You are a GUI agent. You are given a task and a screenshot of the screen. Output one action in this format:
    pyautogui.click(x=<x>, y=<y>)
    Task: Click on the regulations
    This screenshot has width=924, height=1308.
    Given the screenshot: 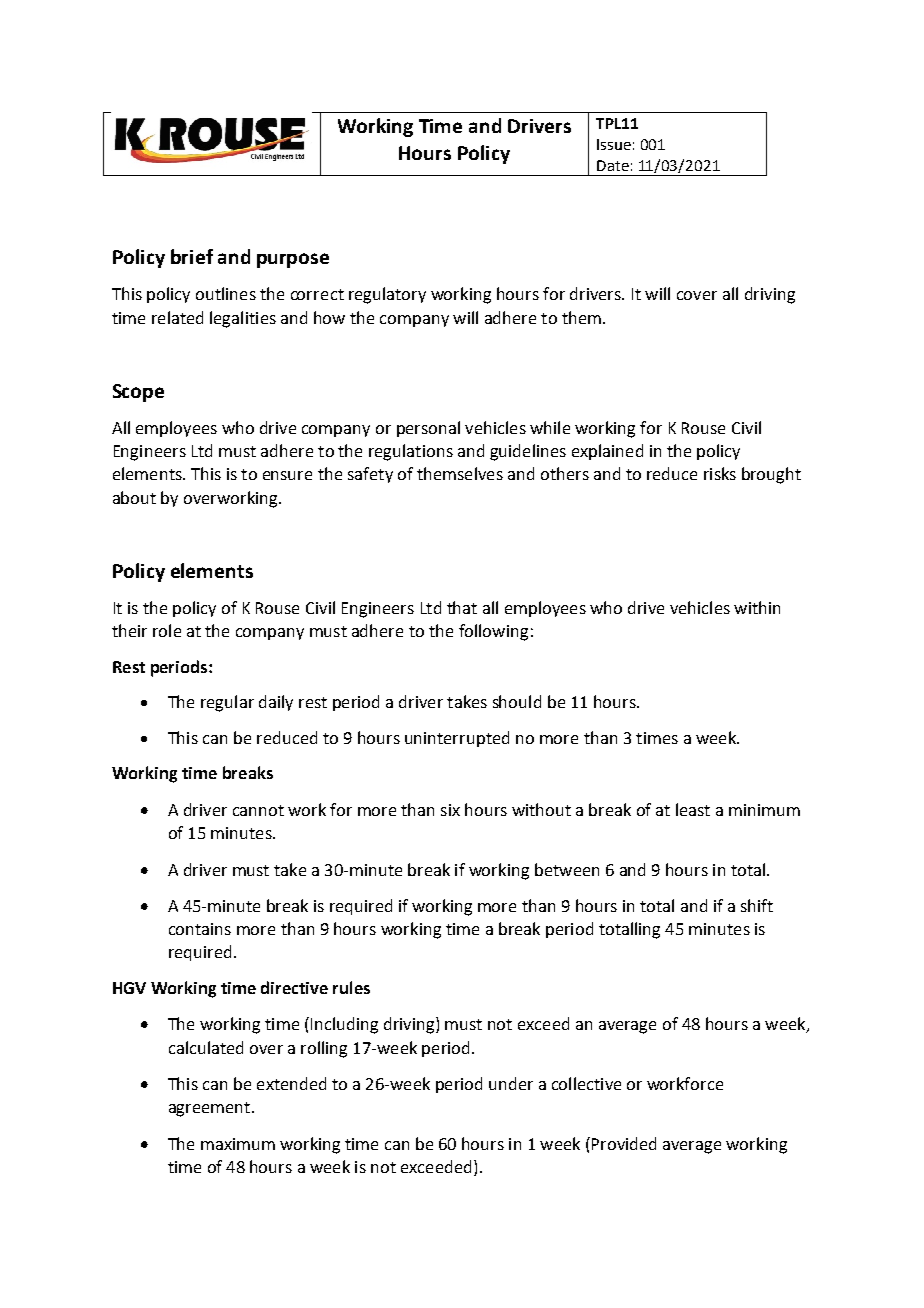 What is the action you would take?
    pyautogui.click(x=411, y=452)
